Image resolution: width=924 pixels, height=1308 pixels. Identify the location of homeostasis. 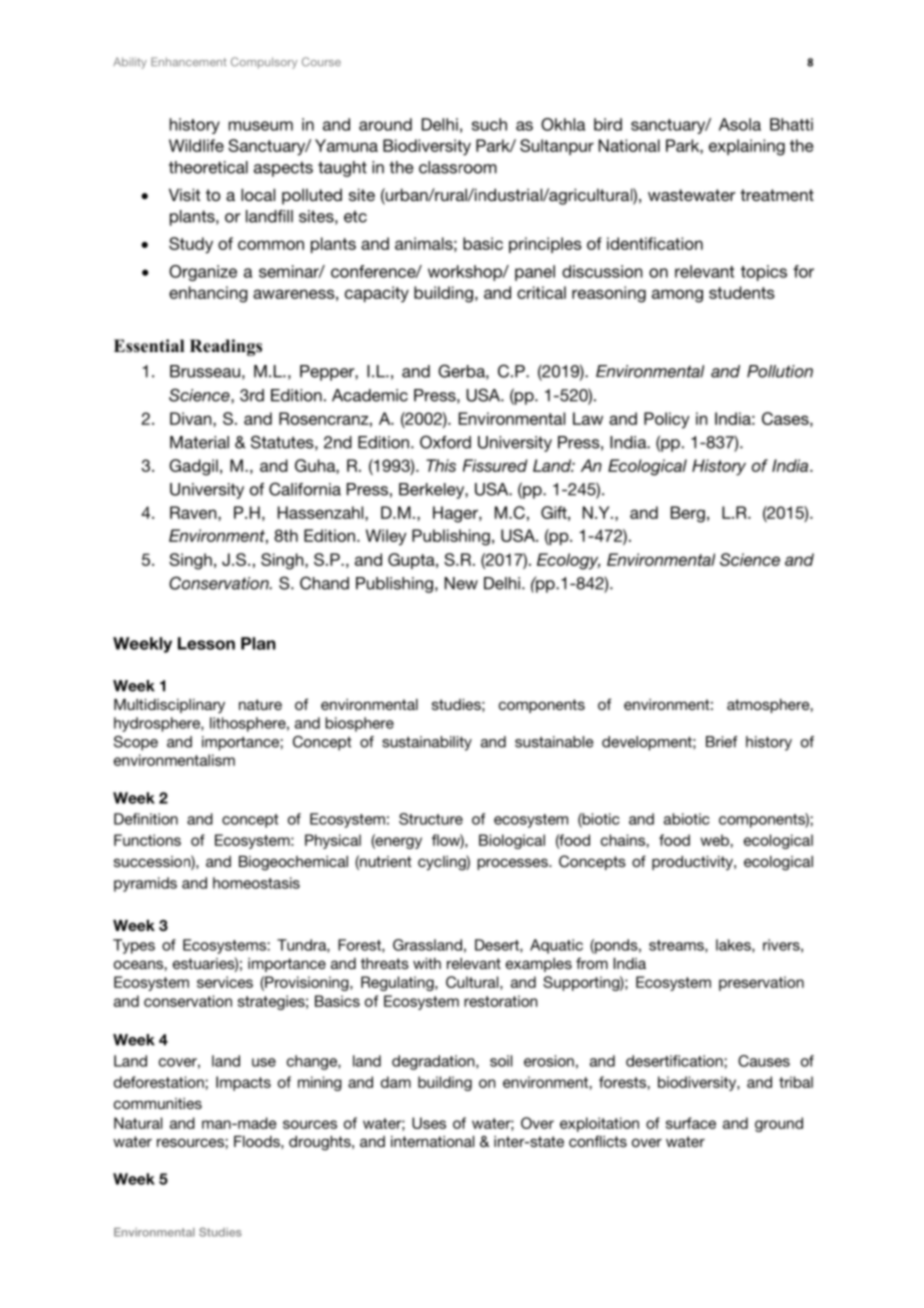
(256, 883).
